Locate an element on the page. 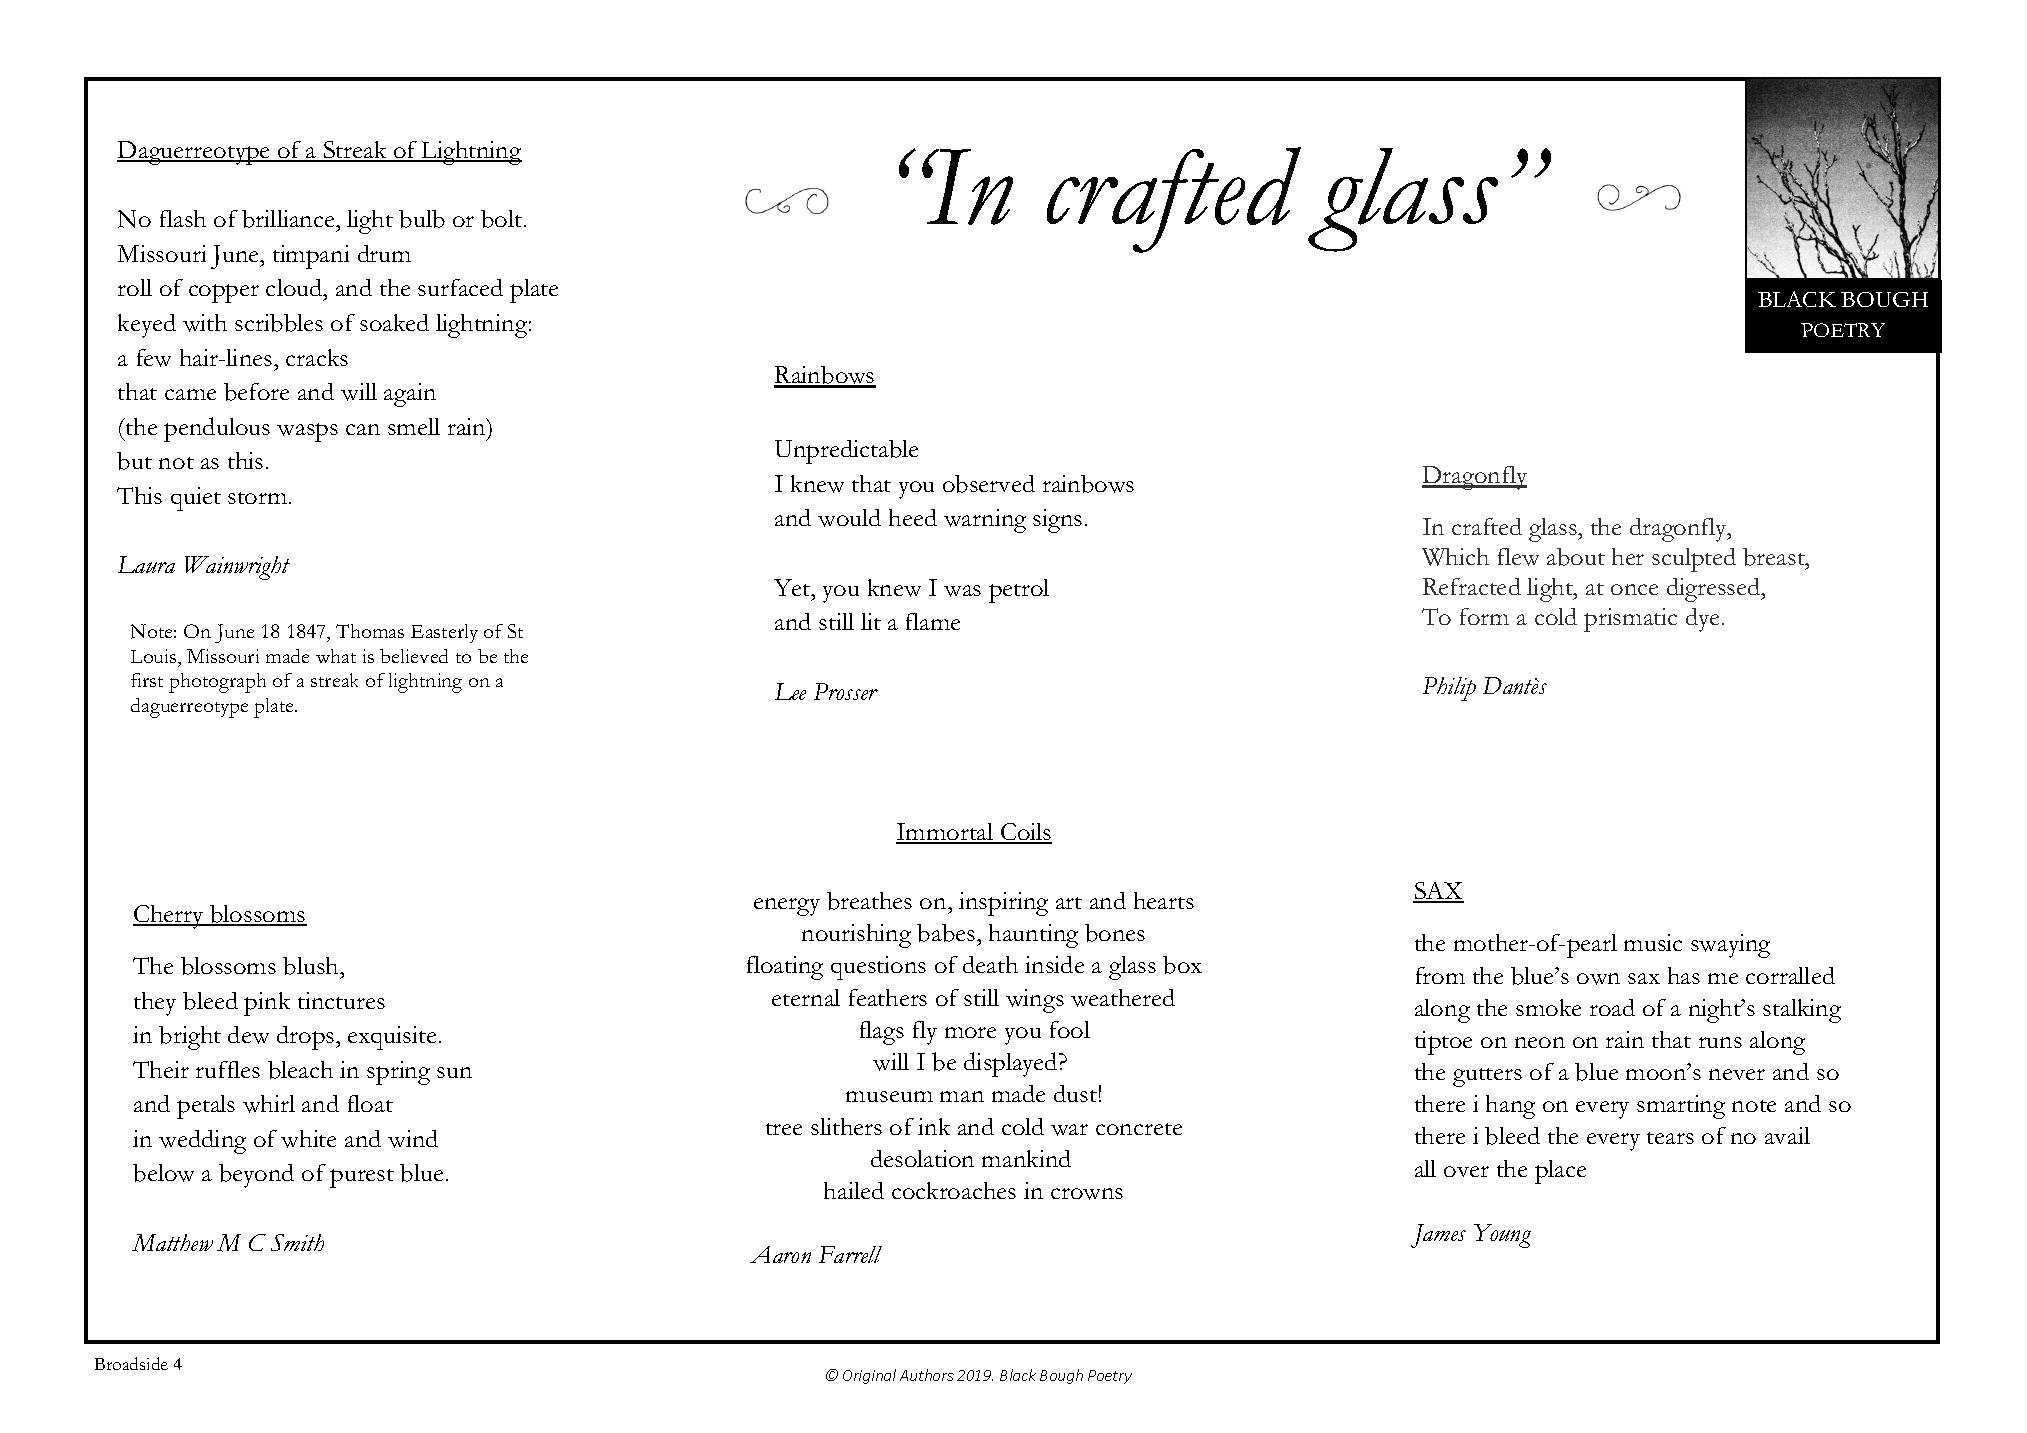 This page has width=2027, height=1433. about is located at coordinates (1576, 557).
